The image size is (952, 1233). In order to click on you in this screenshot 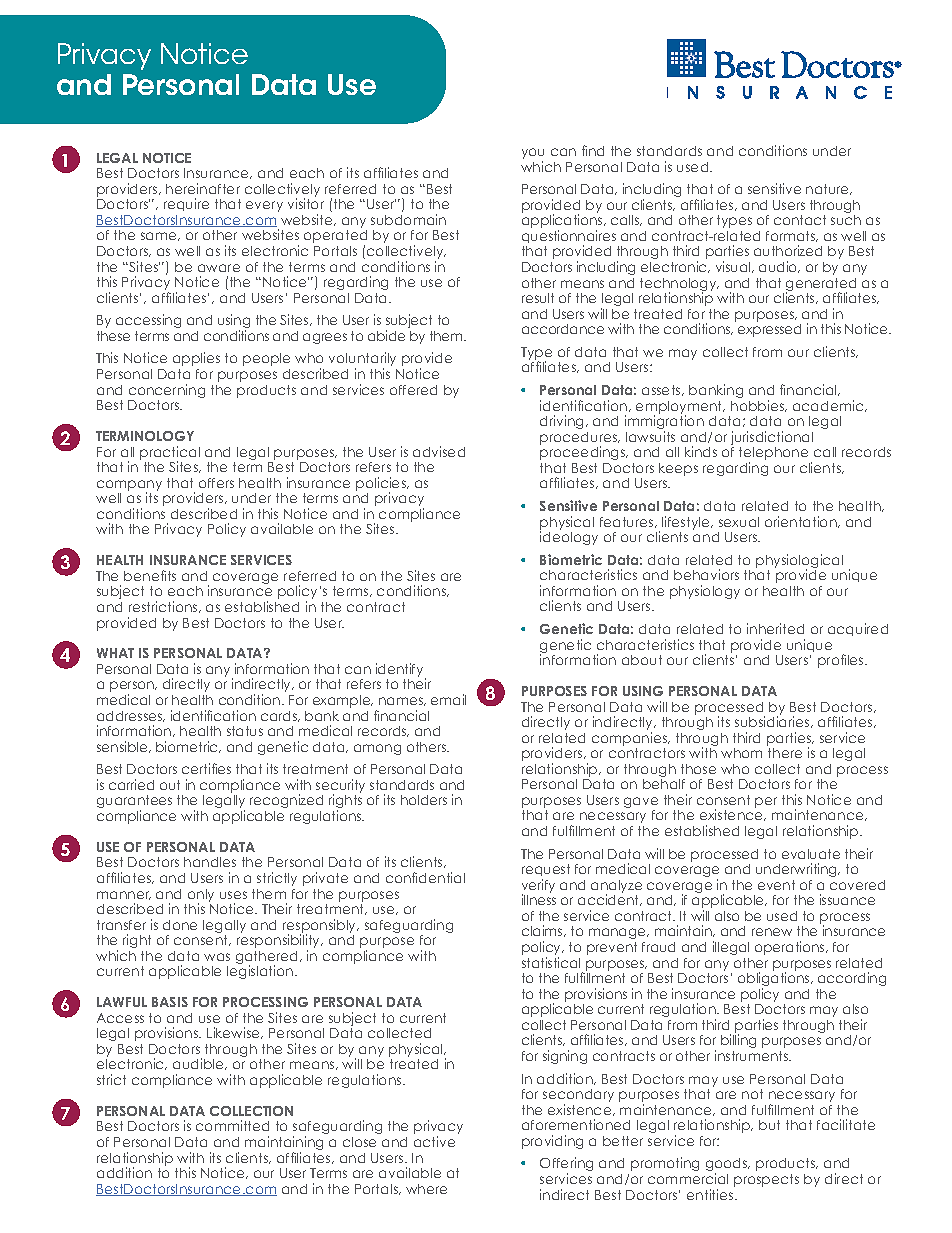, I will do `click(533, 155)`.
